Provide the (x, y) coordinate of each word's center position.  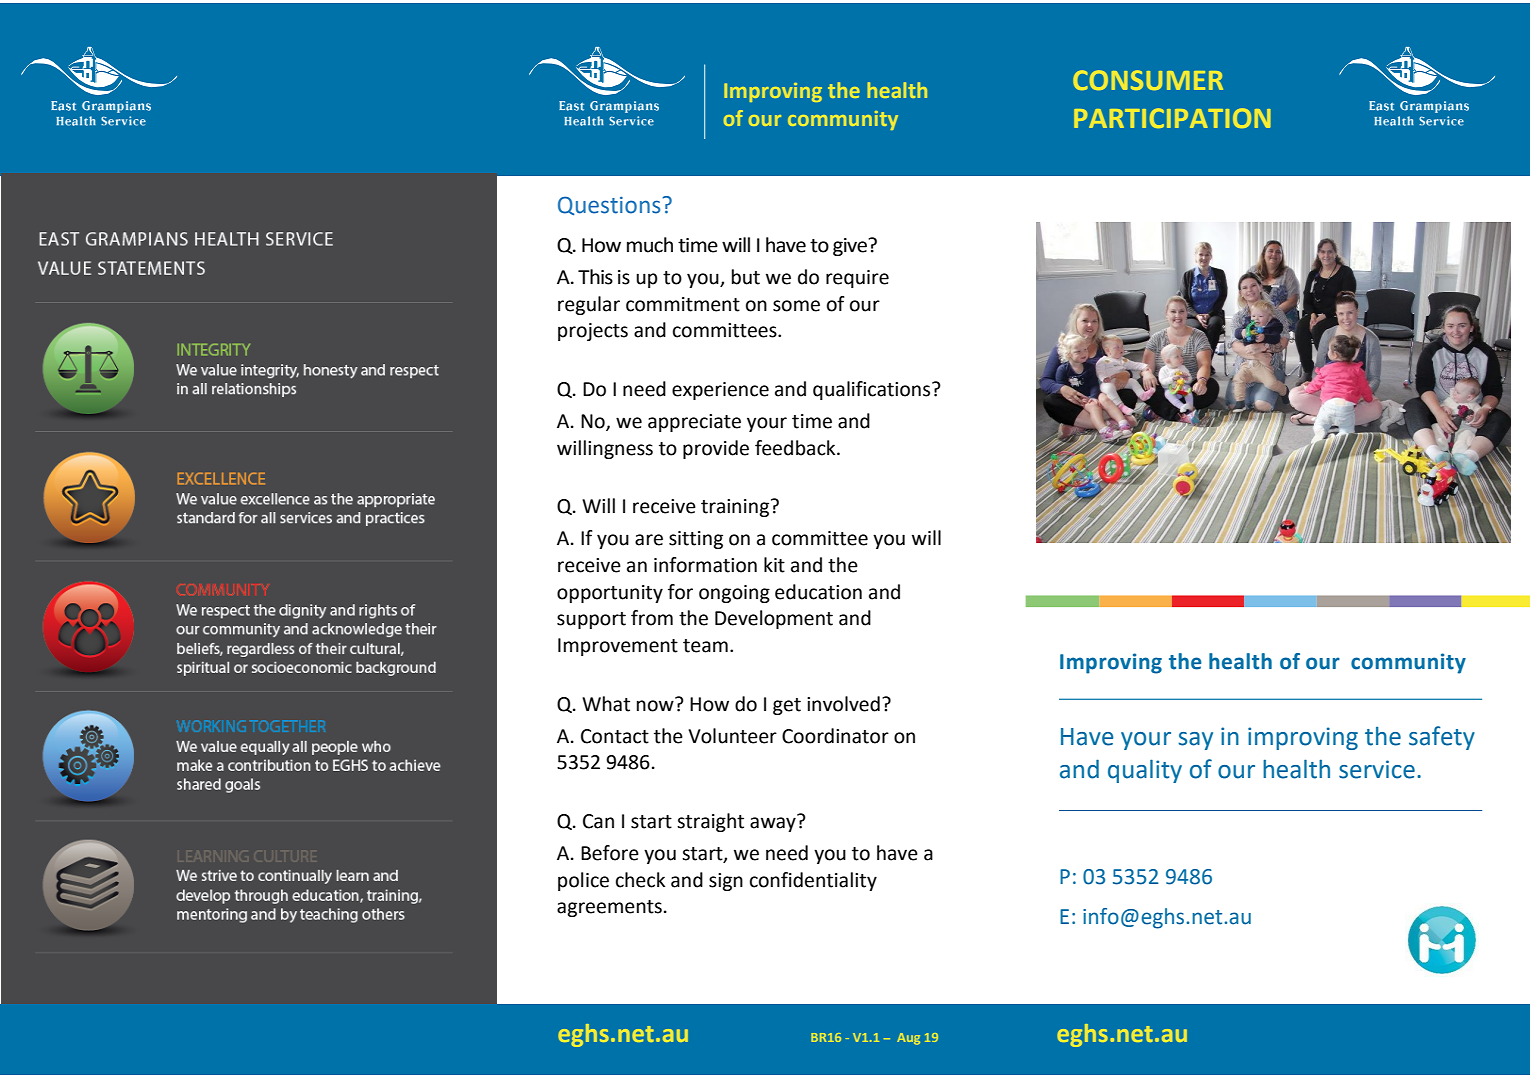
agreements (609, 908)
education (818, 592)
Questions (610, 205)
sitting (696, 540)
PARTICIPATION (1172, 118)
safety (1442, 738)
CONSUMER (1148, 80)
